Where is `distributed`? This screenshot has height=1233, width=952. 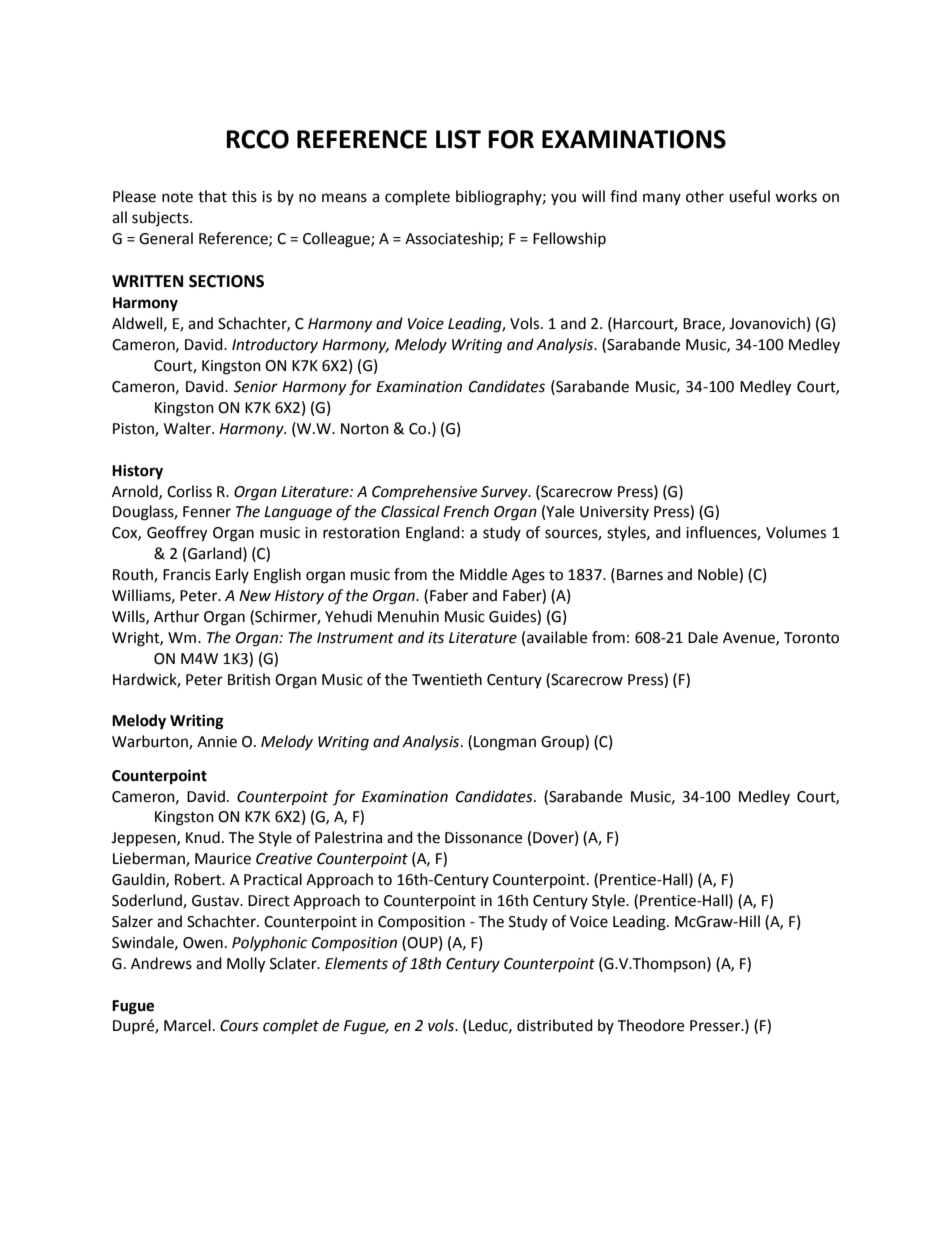 distributed is located at coordinates (555, 1025).
